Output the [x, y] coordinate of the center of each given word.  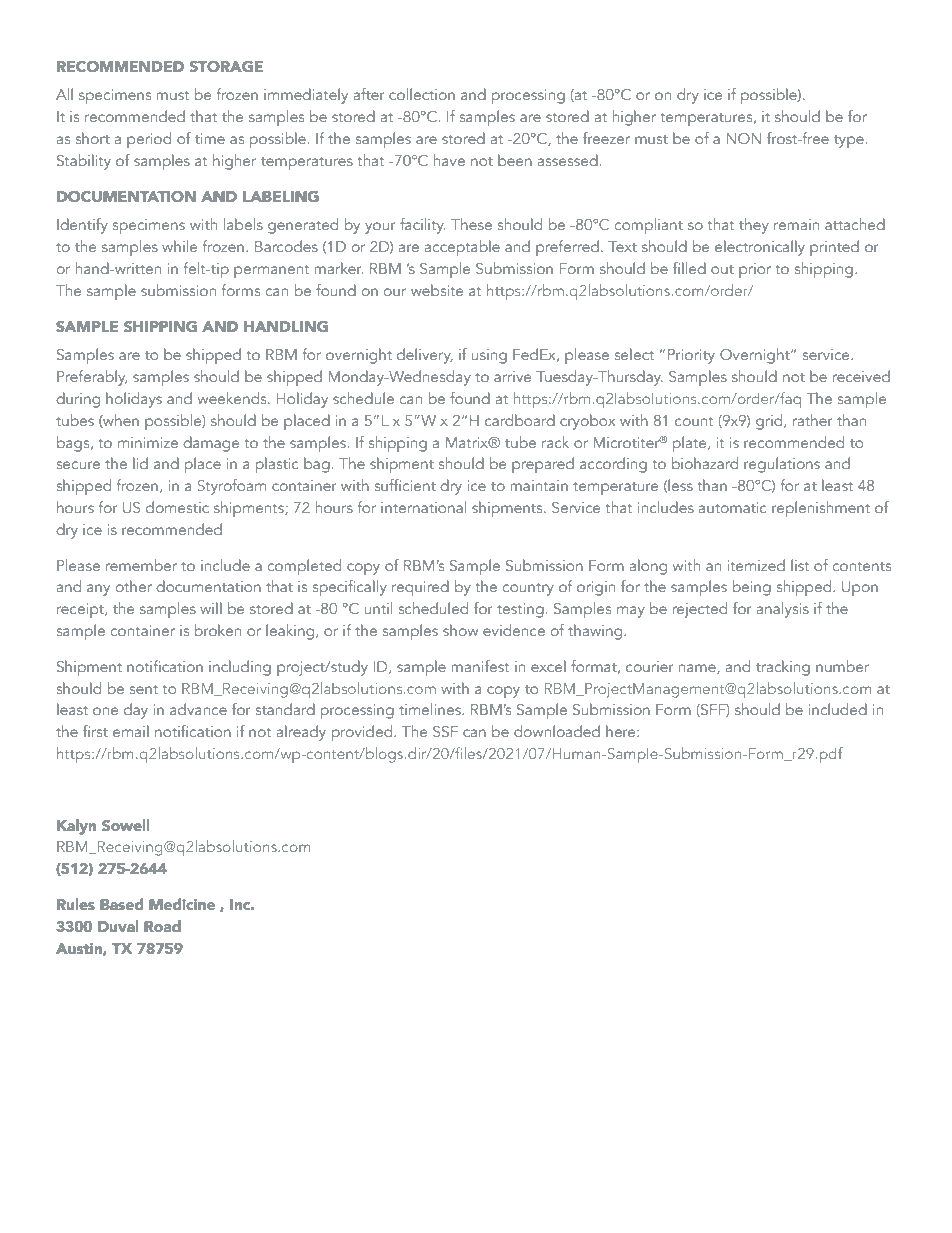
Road [162, 926]
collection [422, 94]
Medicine [182, 904]
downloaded [557, 731]
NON [744, 138]
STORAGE [226, 66]
